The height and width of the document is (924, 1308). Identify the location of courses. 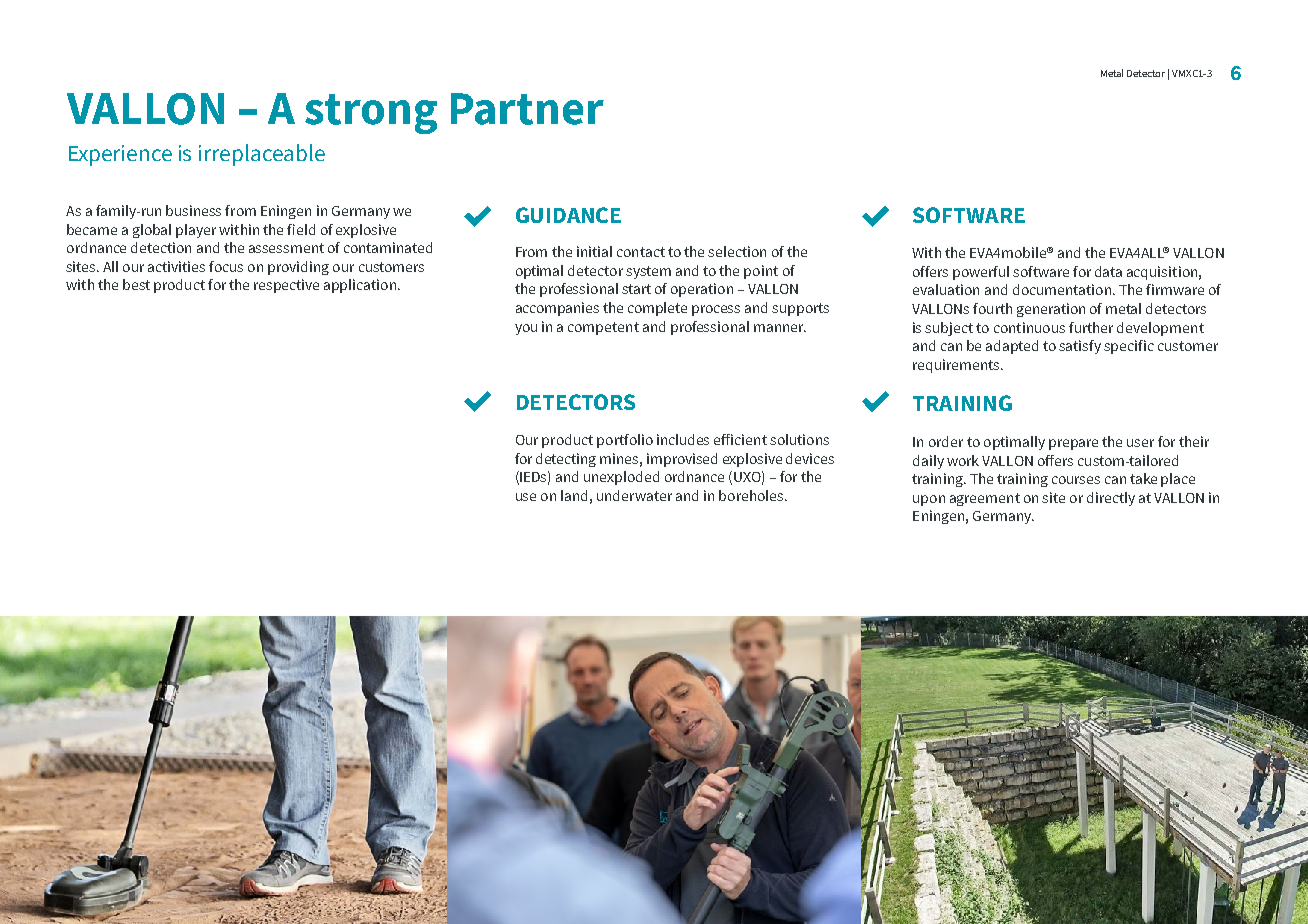
(1076, 480).
